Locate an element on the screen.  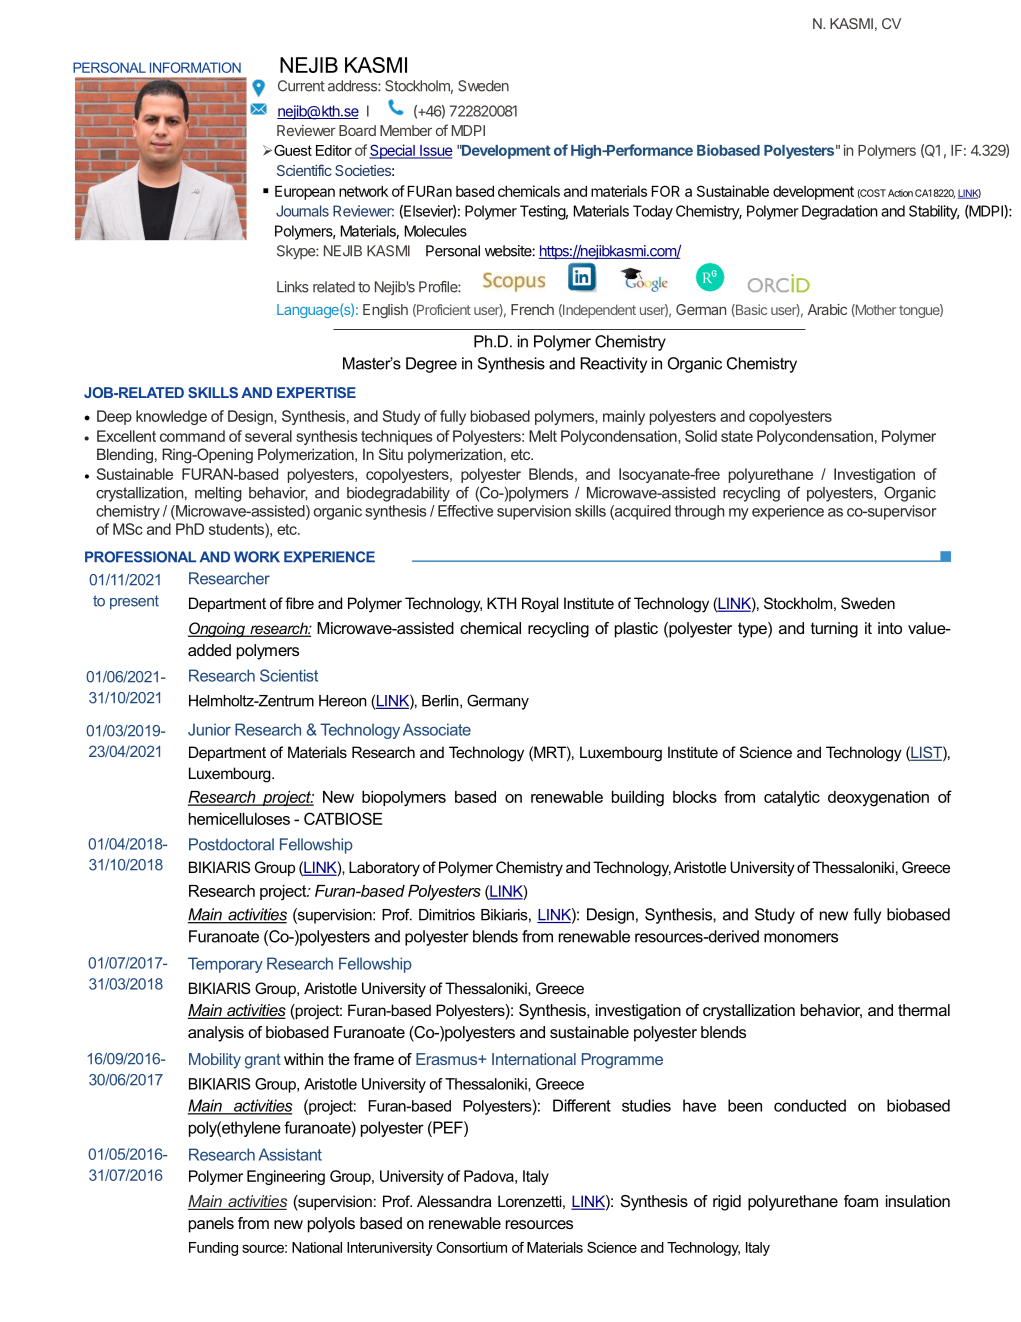
Consortium is located at coordinates (471, 1247).
